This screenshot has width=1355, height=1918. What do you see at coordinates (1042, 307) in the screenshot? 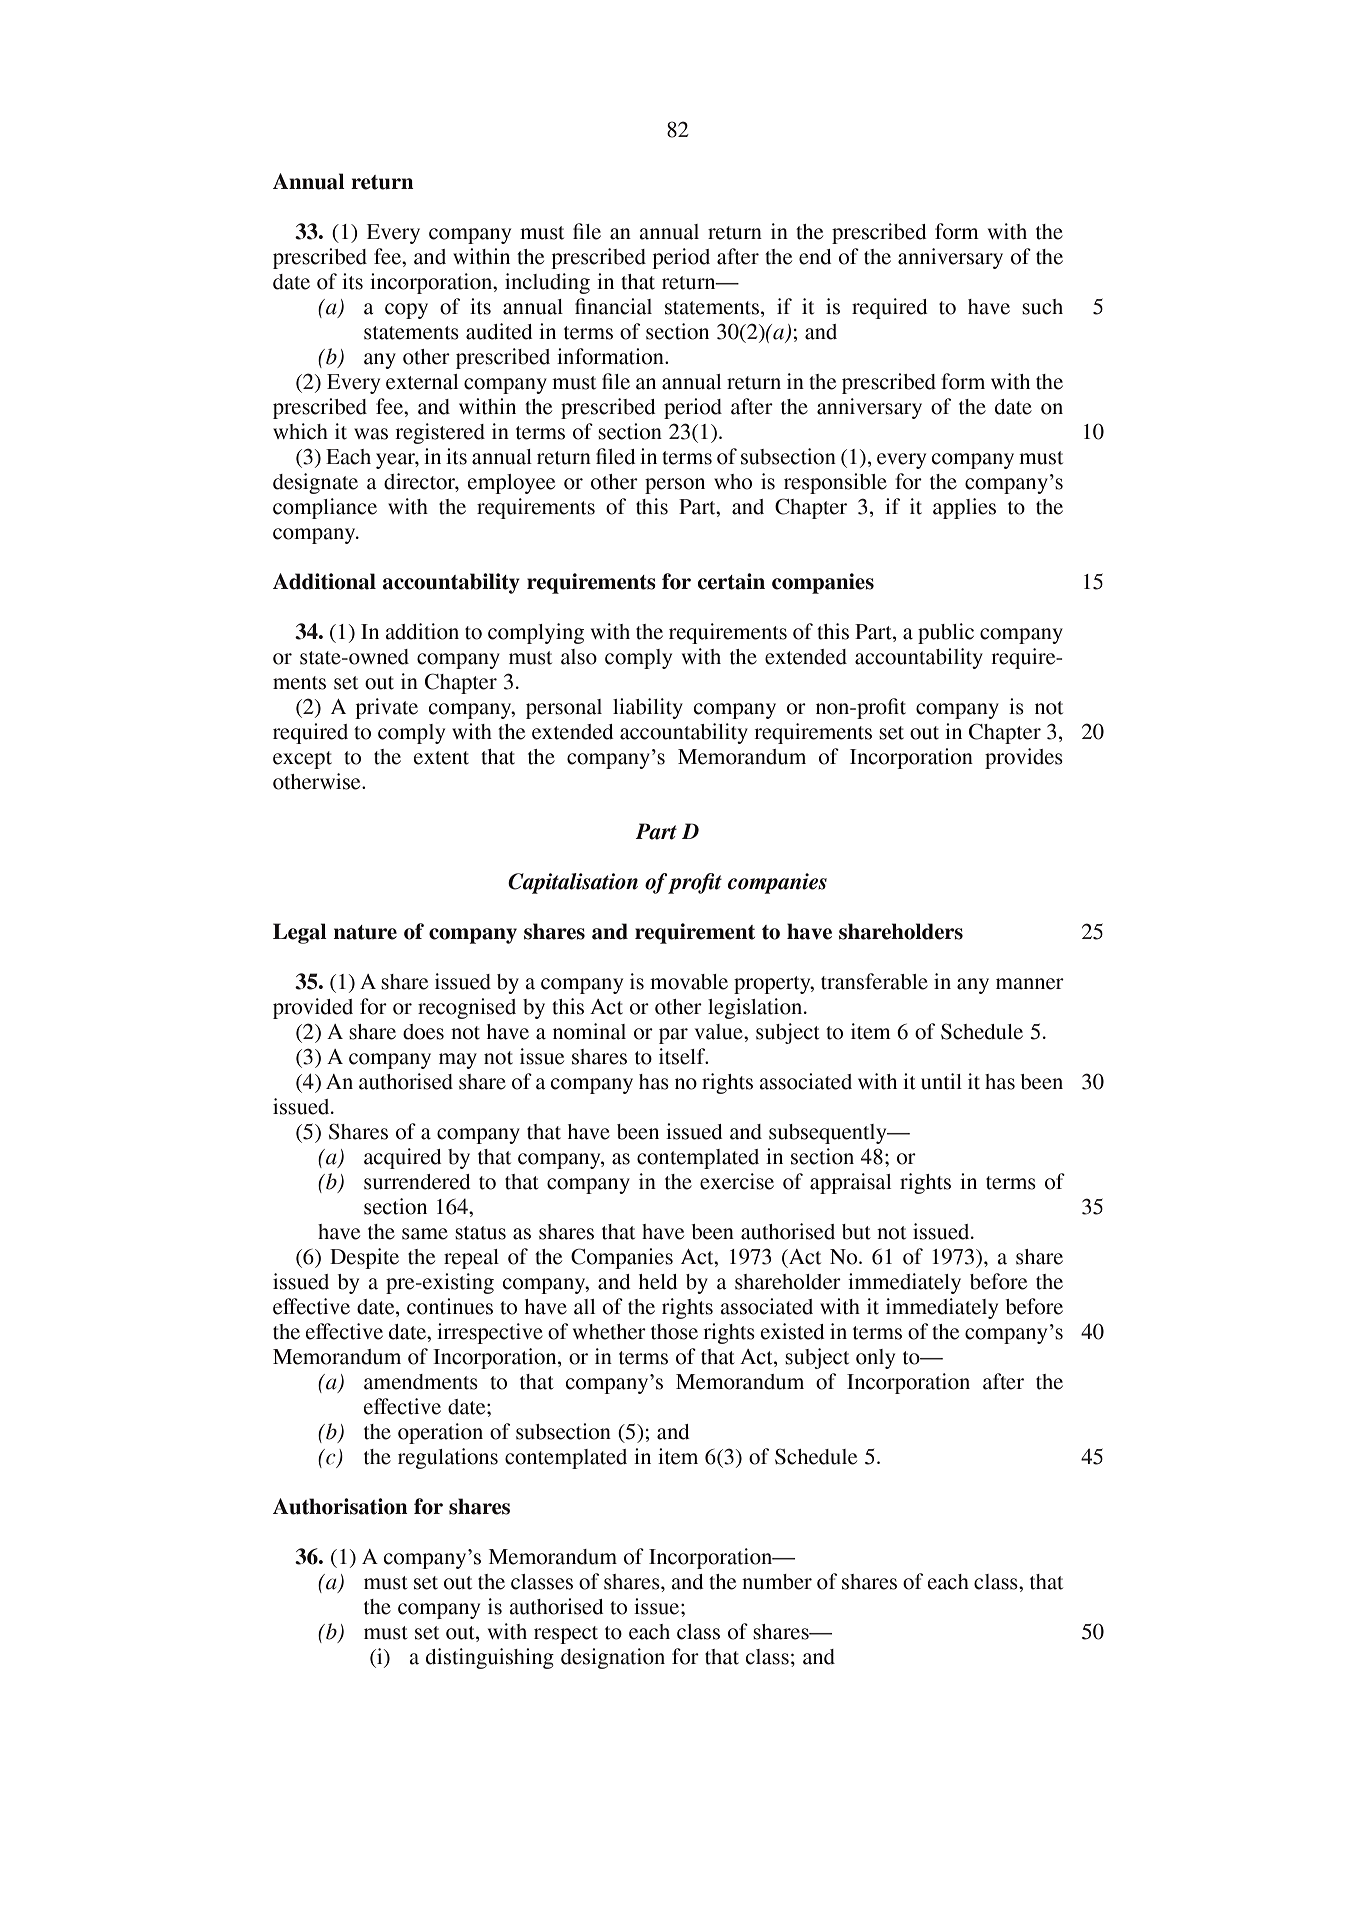
I see `such` at bounding box center [1042, 307].
